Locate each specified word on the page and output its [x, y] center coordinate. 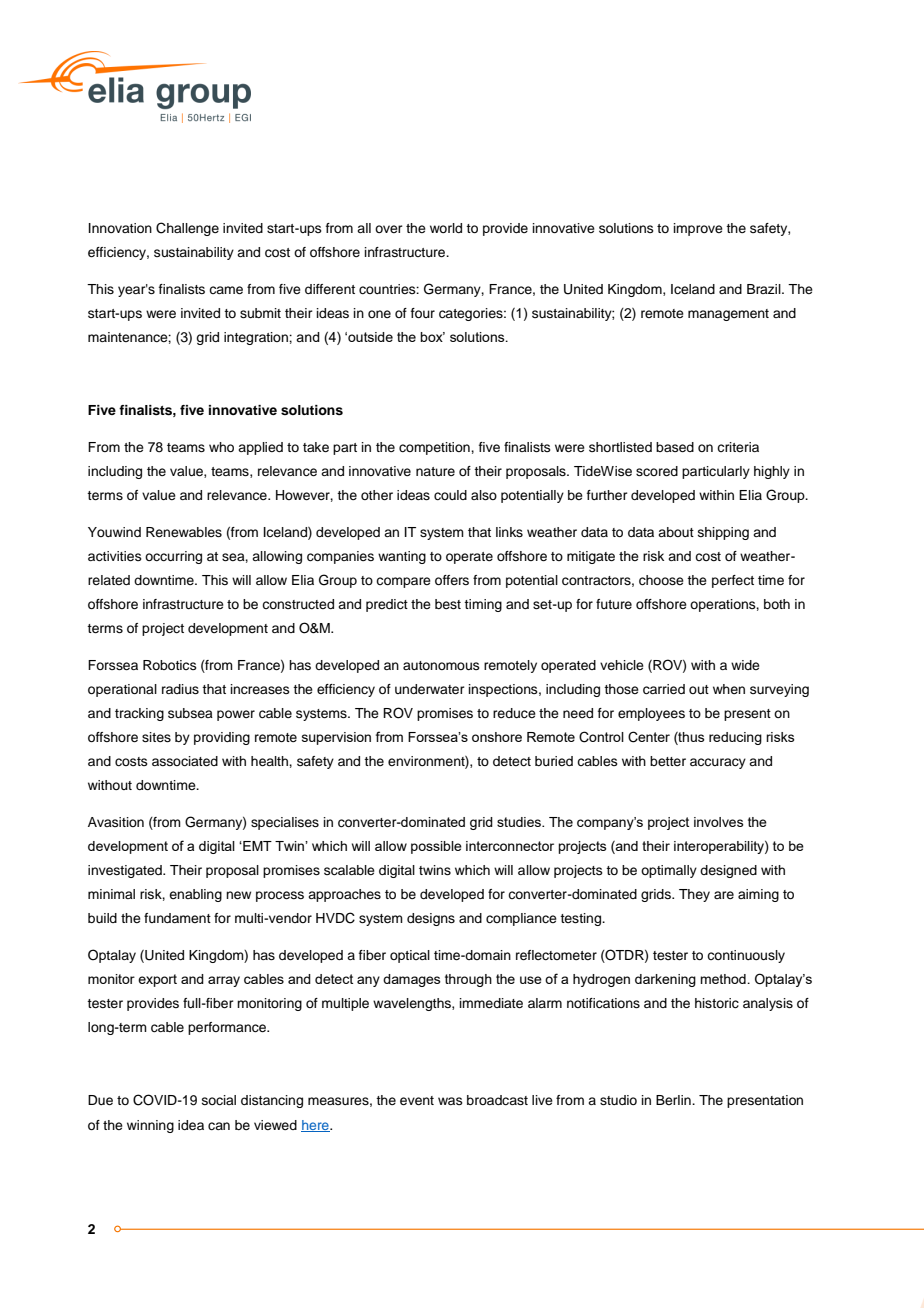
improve [698, 229]
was [450, 1101]
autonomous [441, 665]
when [729, 689]
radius [180, 689]
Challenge [187, 229]
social [219, 1100]
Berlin [674, 1100]
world [446, 228]
